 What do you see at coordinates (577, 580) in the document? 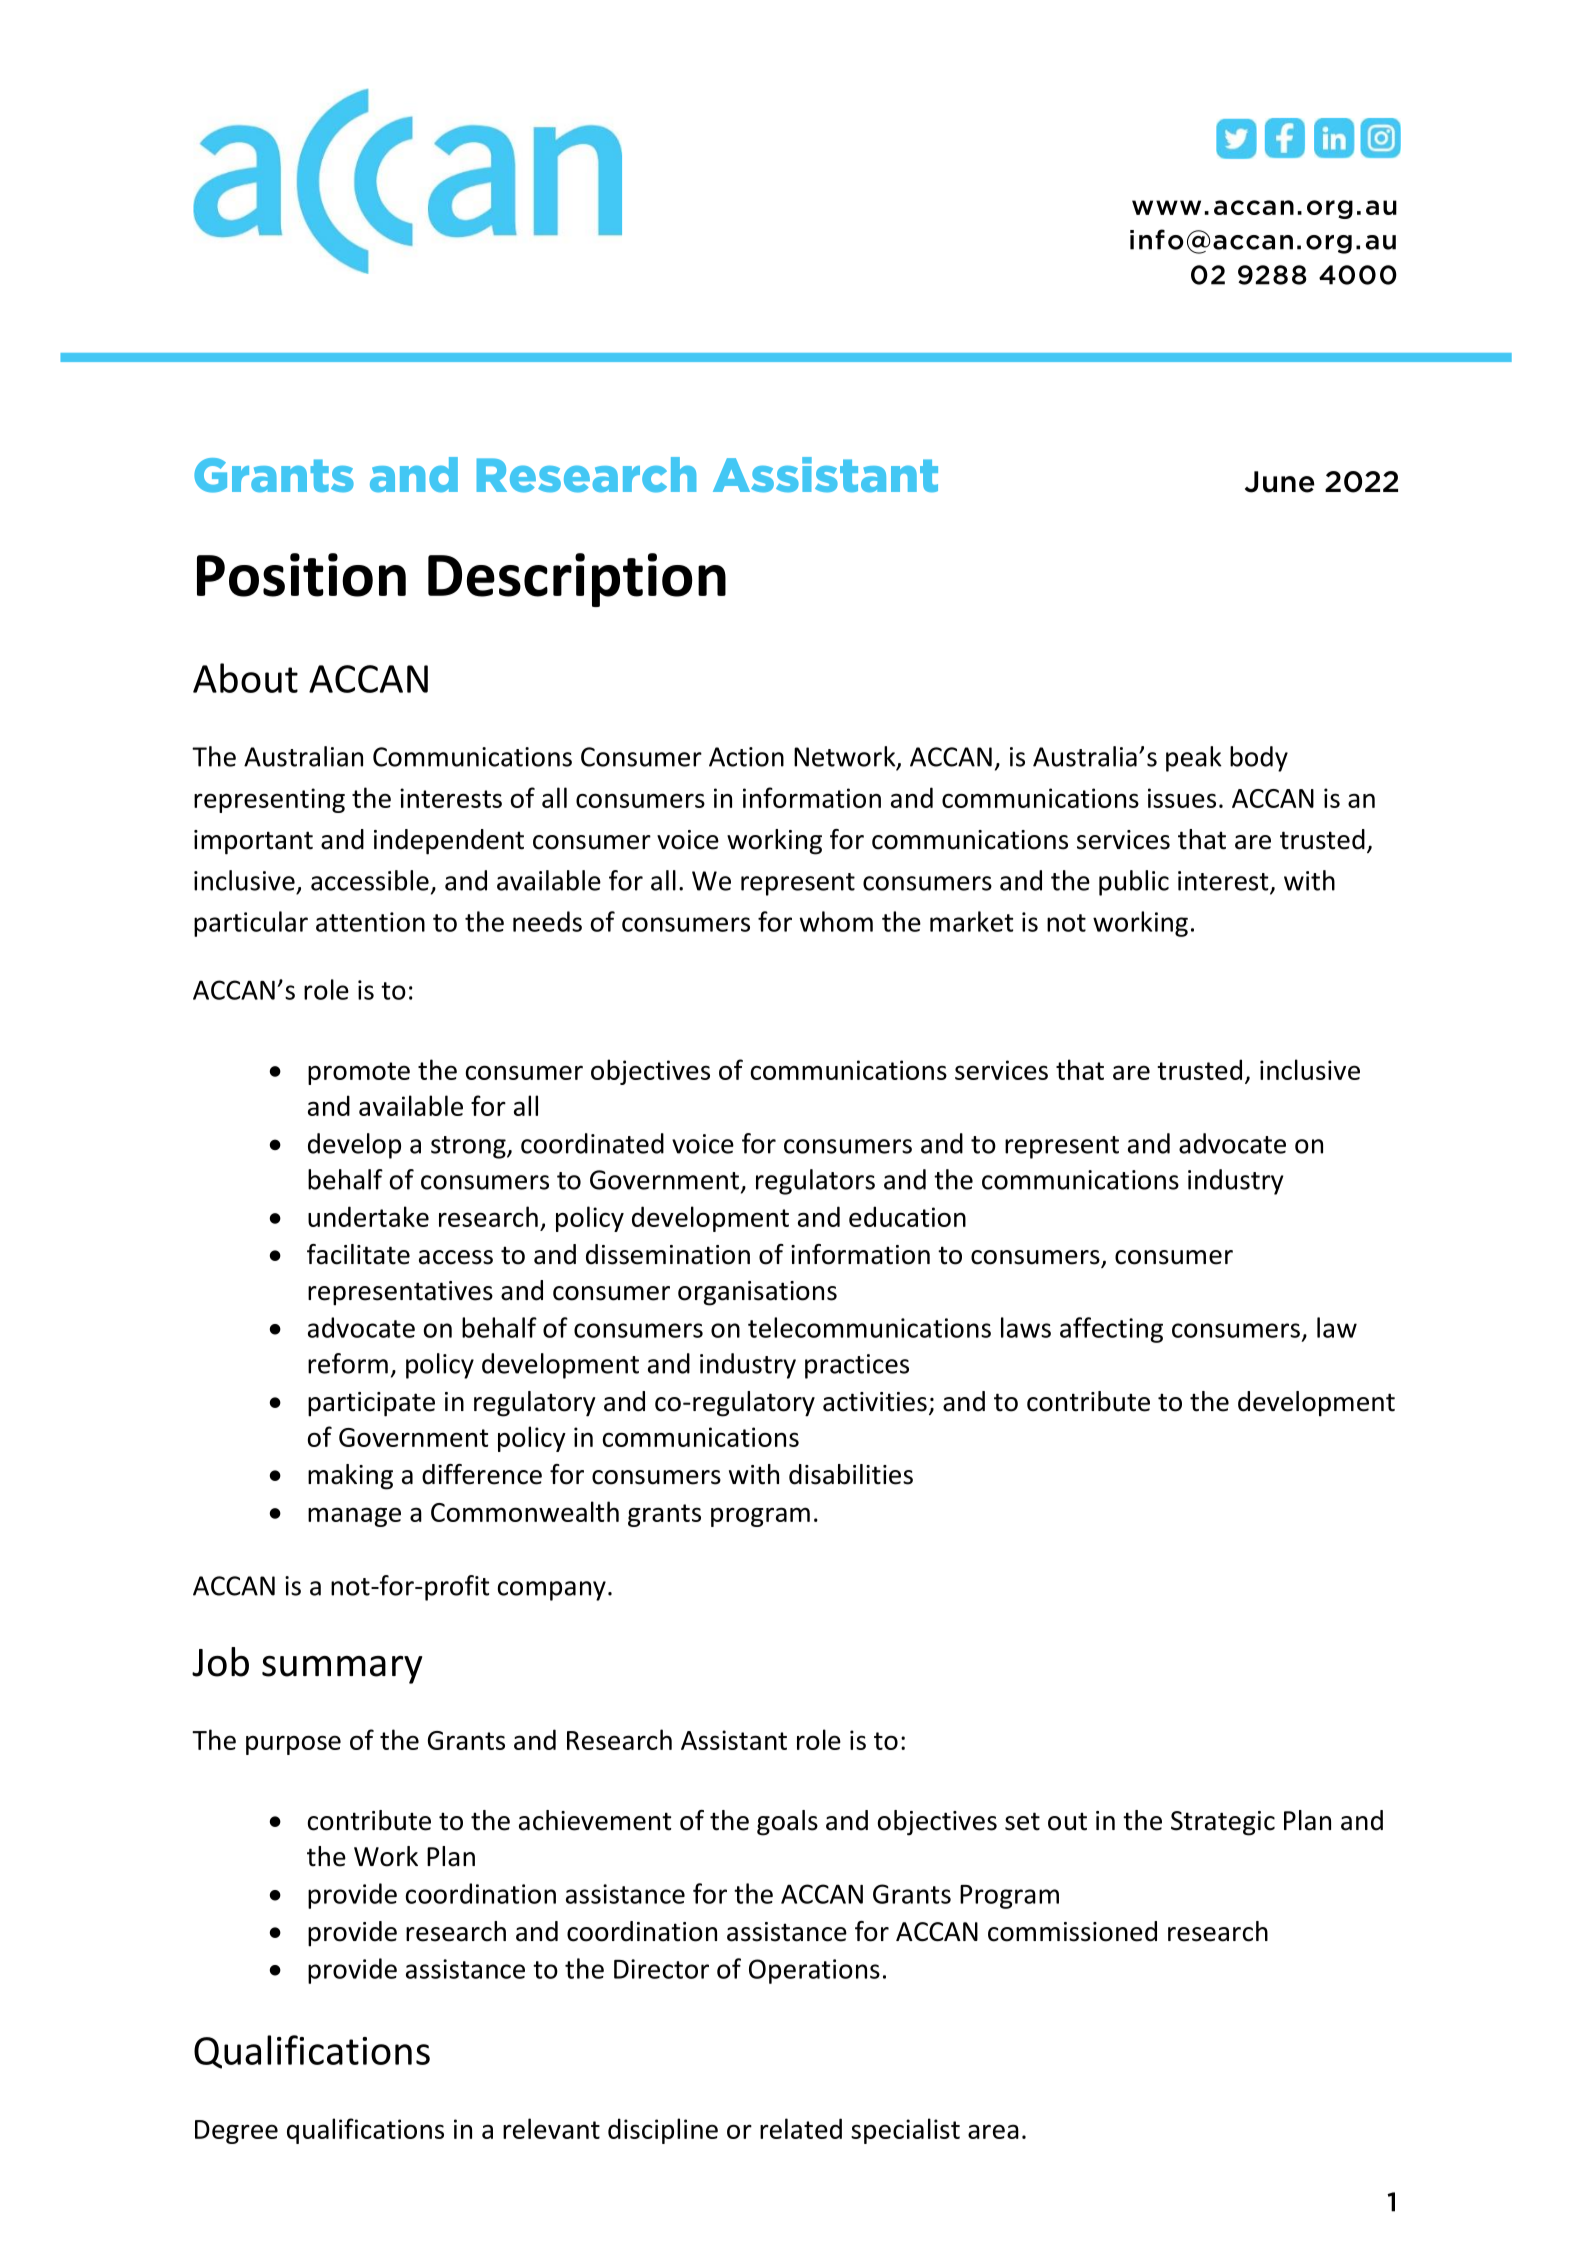
I see `Description` at bounding box center [577, 580].
